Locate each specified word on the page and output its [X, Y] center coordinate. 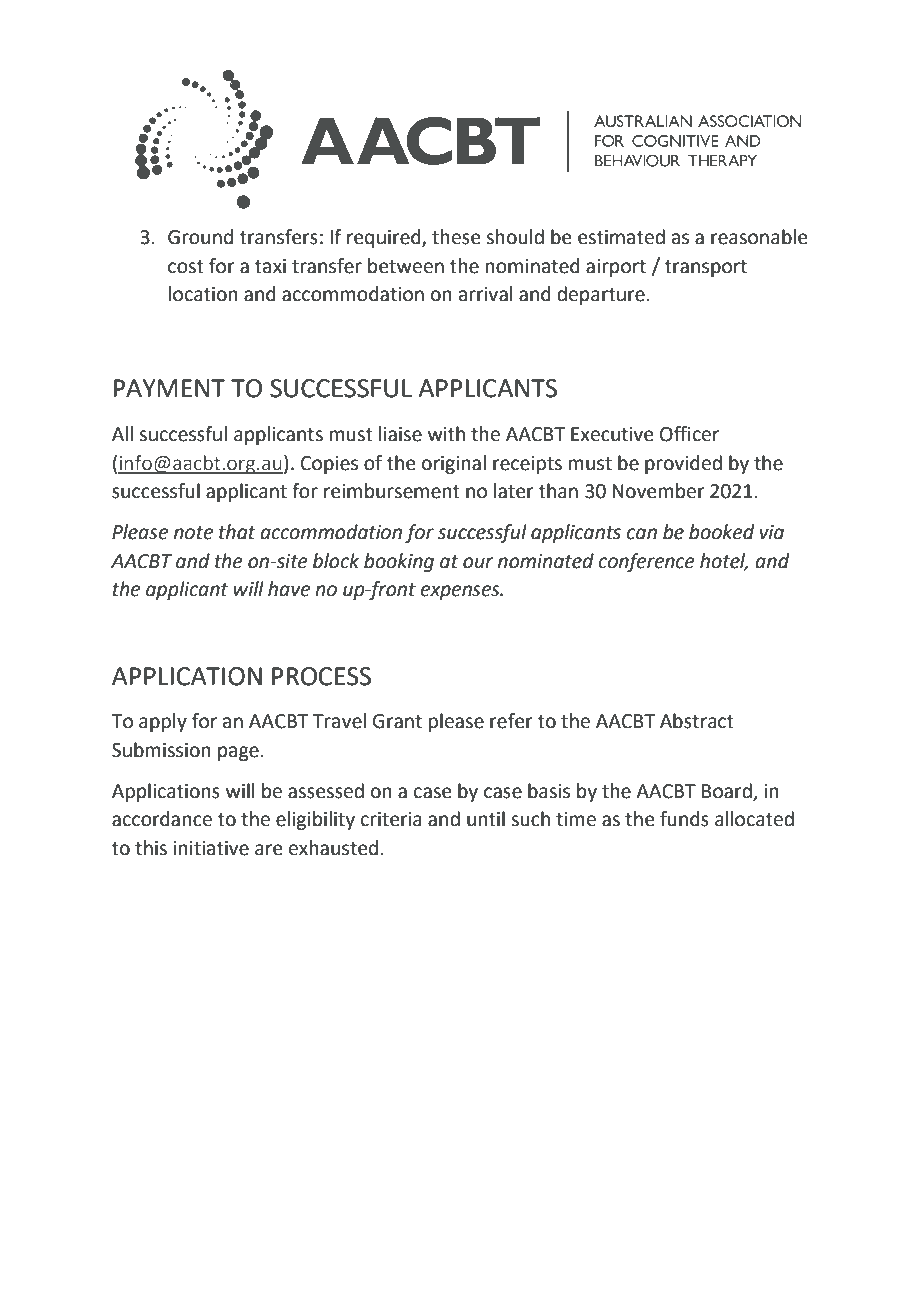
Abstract [697, 721]
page [238, 753]
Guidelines [713, 1230]
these [456, 237]
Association [194, 1230]
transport [706, 268]
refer [511, 721]
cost [186, 267]
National [441, 1230]
